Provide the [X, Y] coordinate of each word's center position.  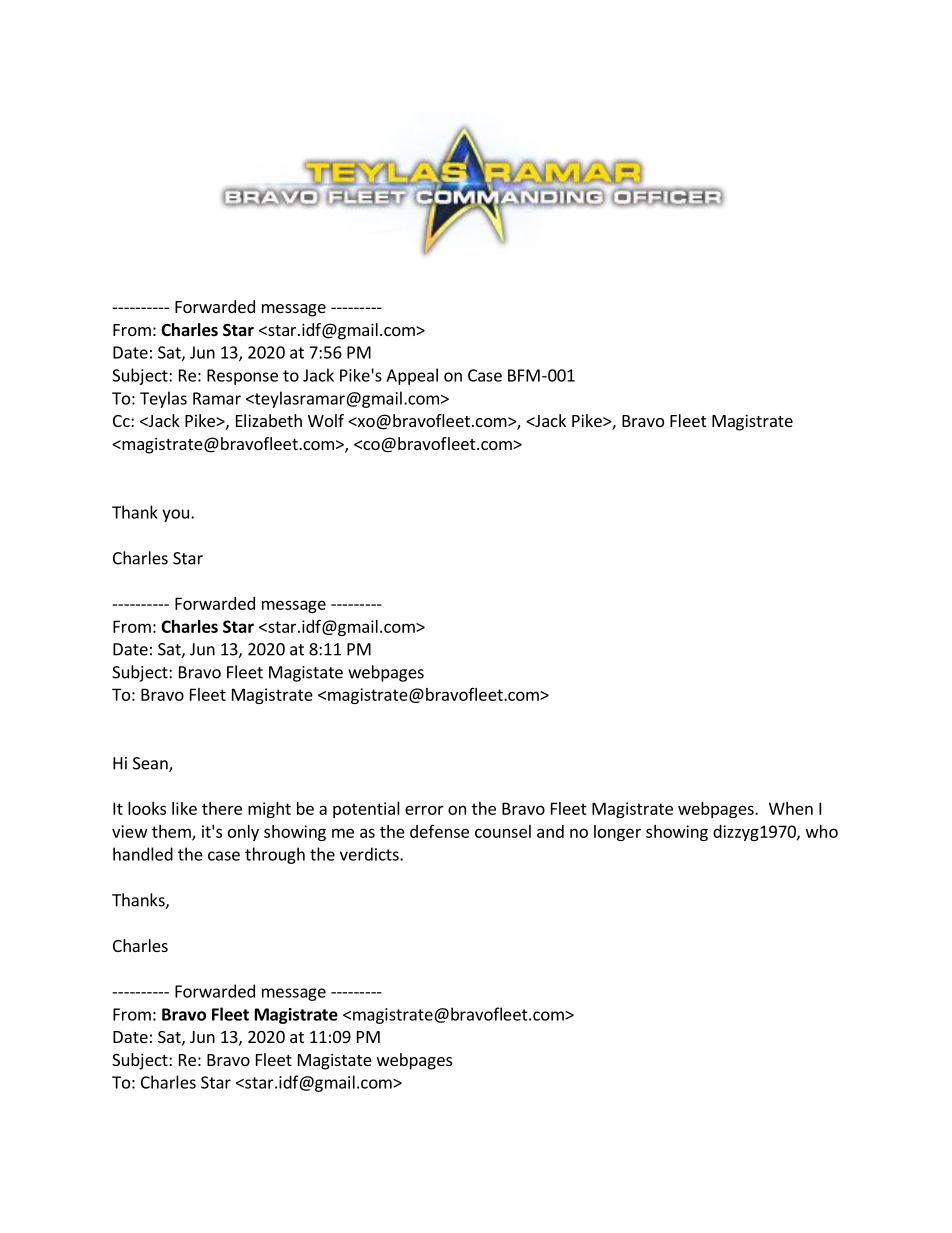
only [243, 833]
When [791, 808]
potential [366, 810]
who [822, 831]
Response [242, 377]
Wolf [326, 420]
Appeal [412, 376]
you [175, 515]
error [424, 810]
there [222, 808]
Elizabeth [269, 420]
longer [617, 833]
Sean [151, 764]
